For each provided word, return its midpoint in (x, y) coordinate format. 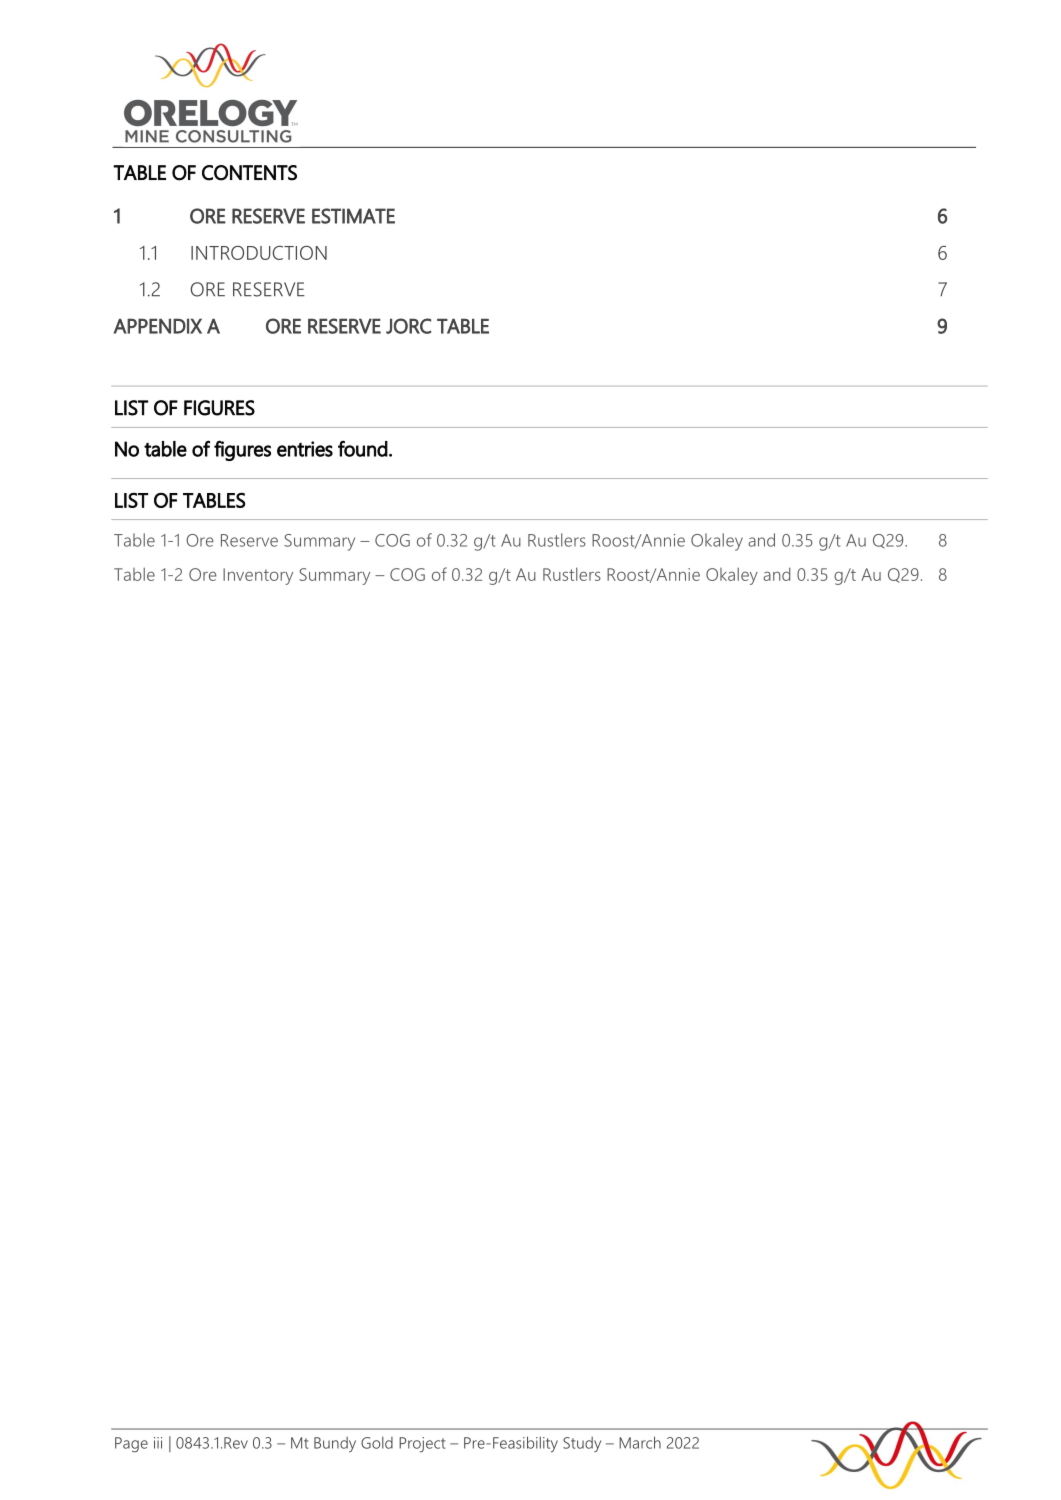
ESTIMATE (353, 216)
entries (305, 449)
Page (131, 1444)
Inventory (258, 576)
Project (422, 1444)
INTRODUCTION (259, 253)
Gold (377, 1443)
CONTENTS (249, 173)
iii (158, 1443)
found (363, 448)
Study (582, 1444)
